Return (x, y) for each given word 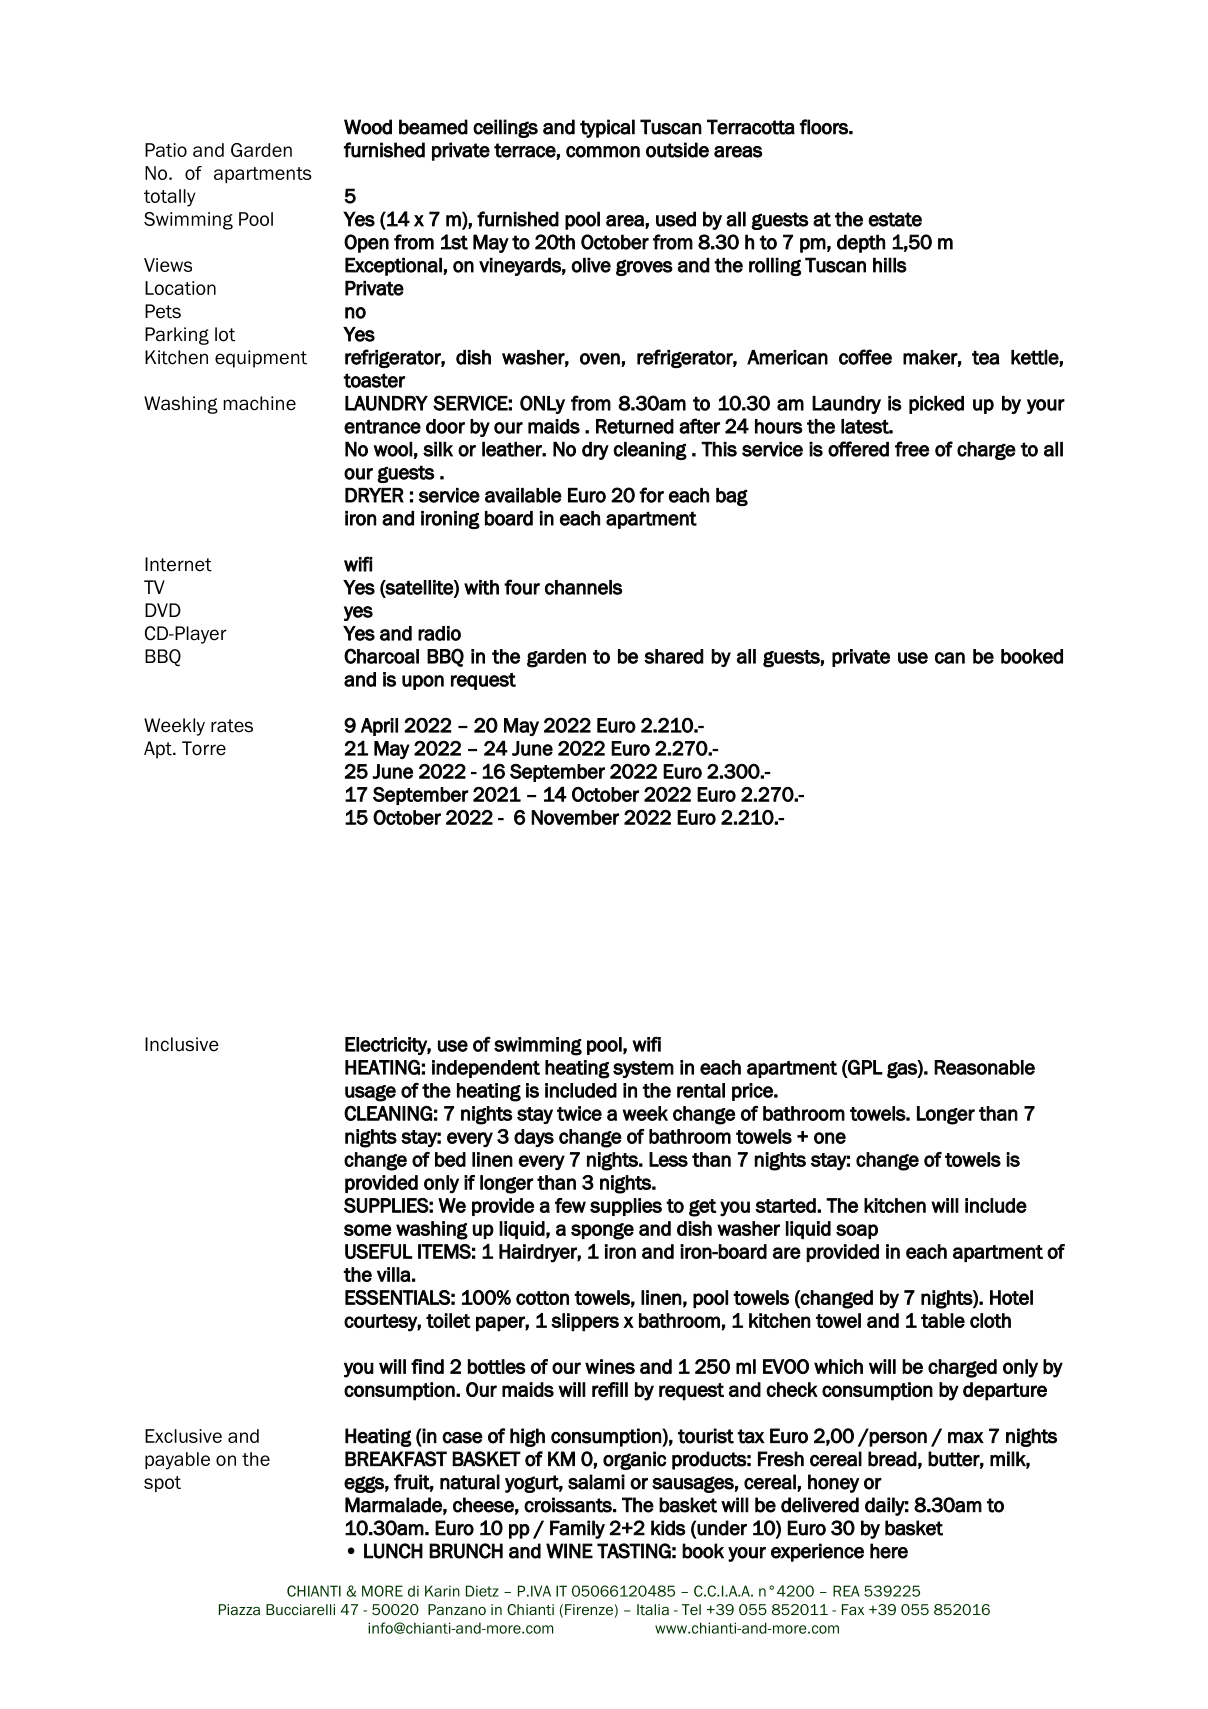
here (889, 1551)
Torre (204, 748)
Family (577, 1529)
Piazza (239, 1609)
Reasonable (984, 1067)
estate (895, 219)
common (603, 152)
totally (169, 198)
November (575, 817)
